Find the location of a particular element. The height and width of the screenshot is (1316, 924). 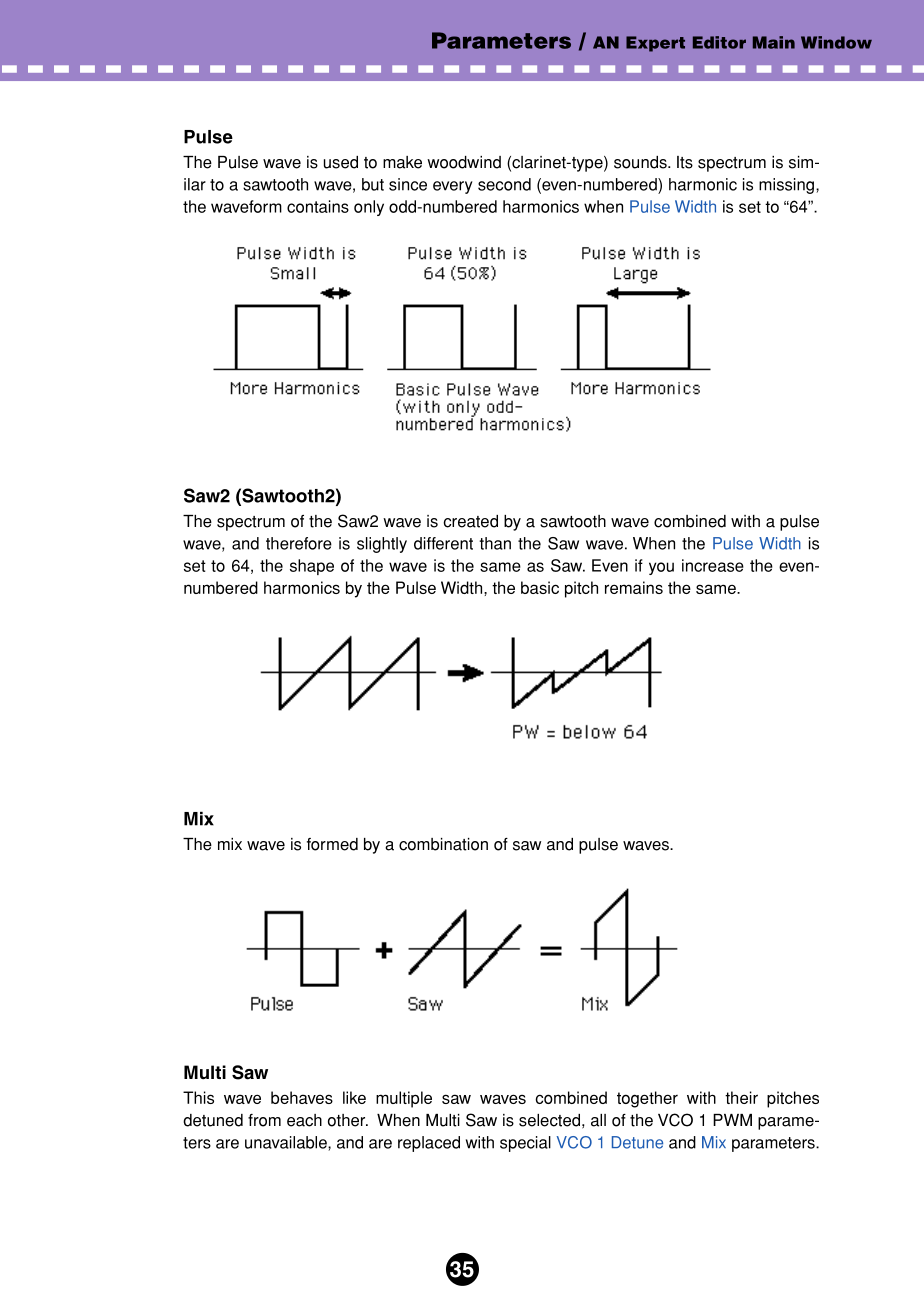

formed is located at coordinates (332, 844).
